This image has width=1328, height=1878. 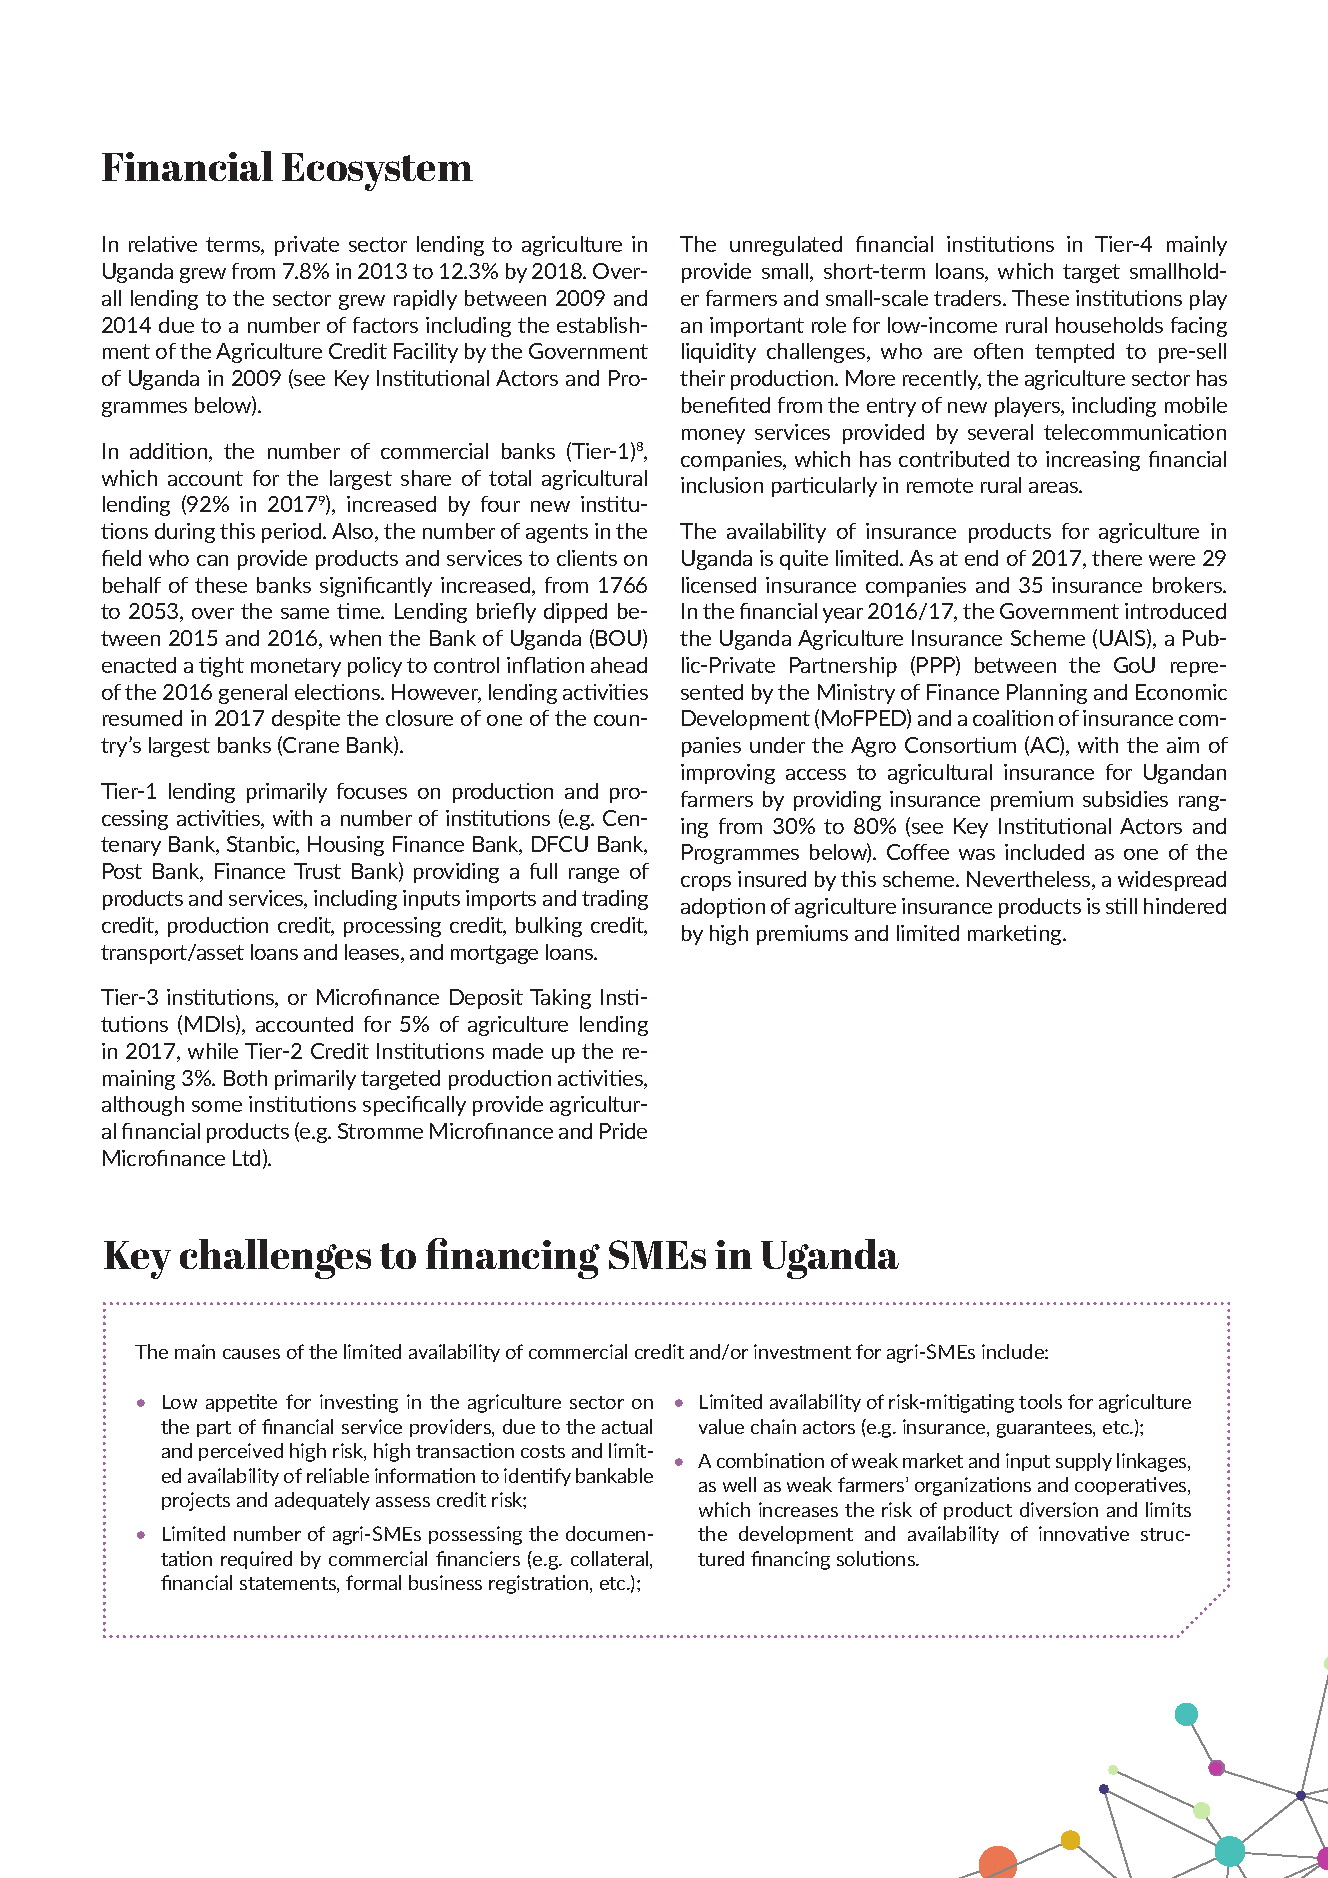 What do you see at coordinates (611, 1560) in the image?
I see `collateral` at bounding box center [611, 1560].
